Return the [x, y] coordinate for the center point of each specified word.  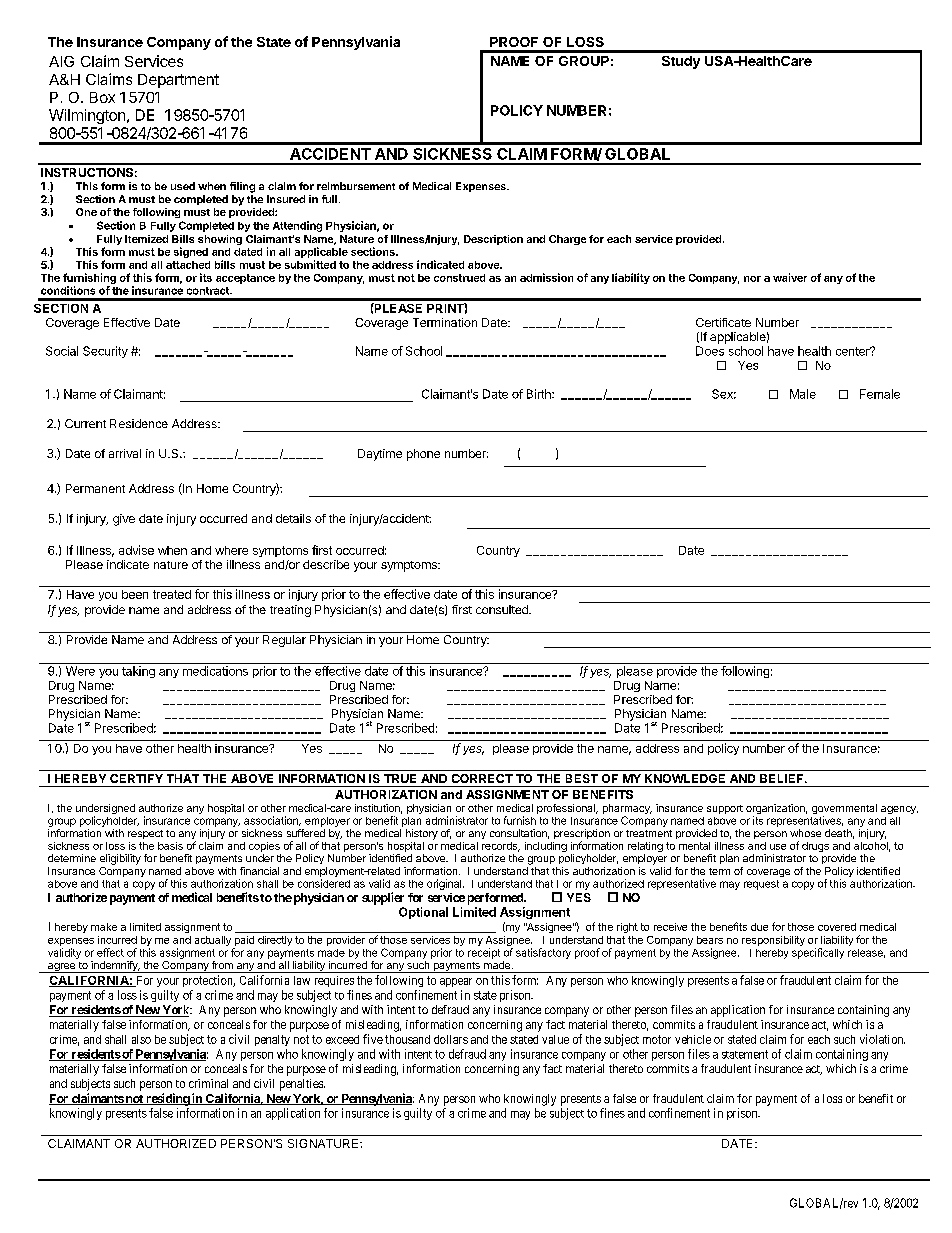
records [501, 847]
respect [145, 834]
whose [805, 833]
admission [546, 277]
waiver [790, 277]
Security [105, 352]
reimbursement [356, 186]
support [725, 809]
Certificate [723, 322]
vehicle [693, 1039]
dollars [451, 1039]
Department [178, 81]
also [141, 1039]
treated [172, 594]
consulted [503, 609]
